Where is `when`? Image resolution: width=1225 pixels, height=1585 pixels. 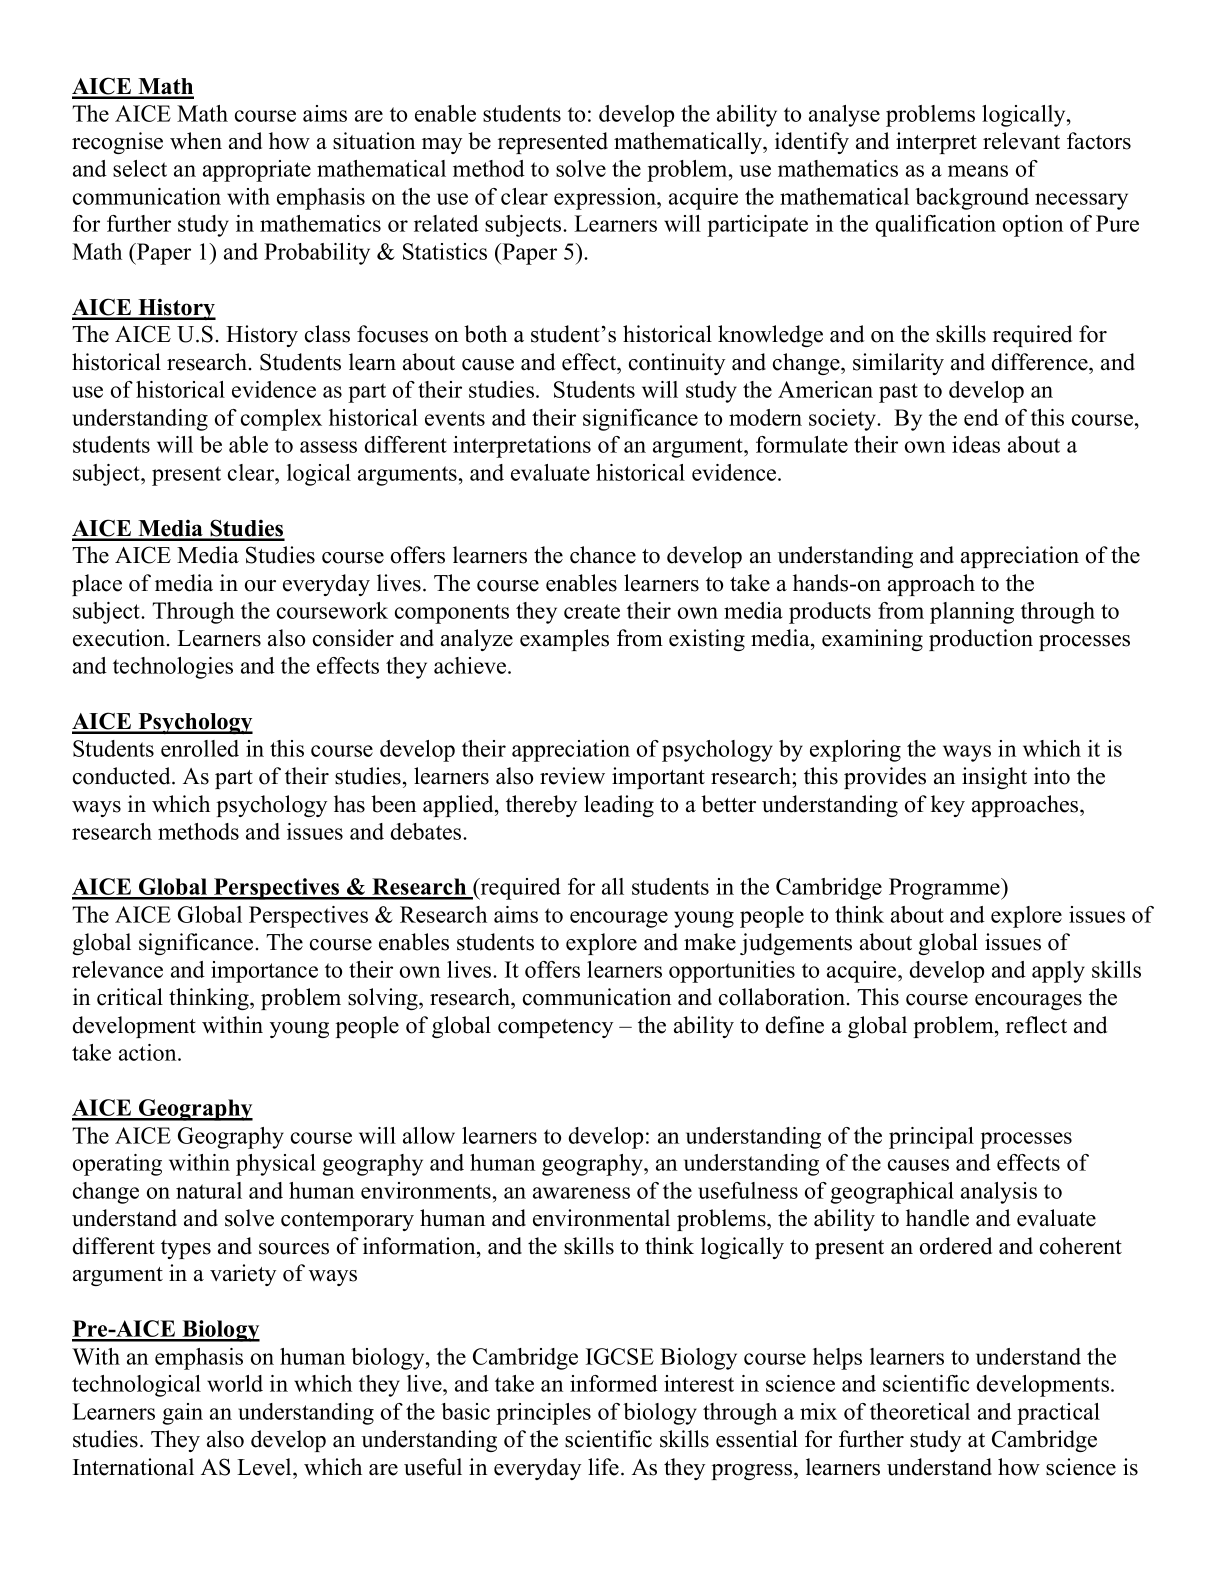 when is located at coordinates (196, 141).
